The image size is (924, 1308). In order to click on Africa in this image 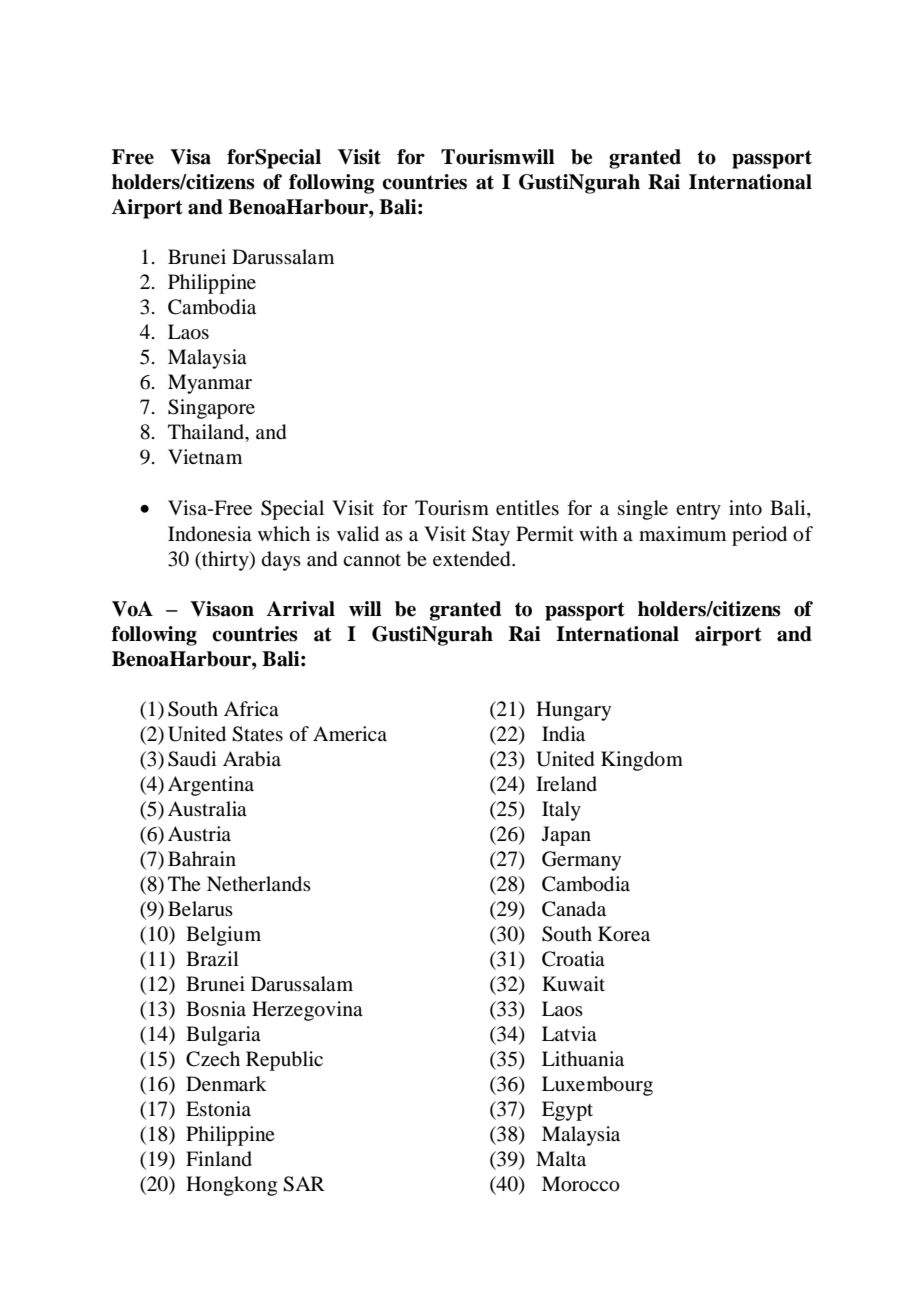, I will do `click(251, 709)`.
